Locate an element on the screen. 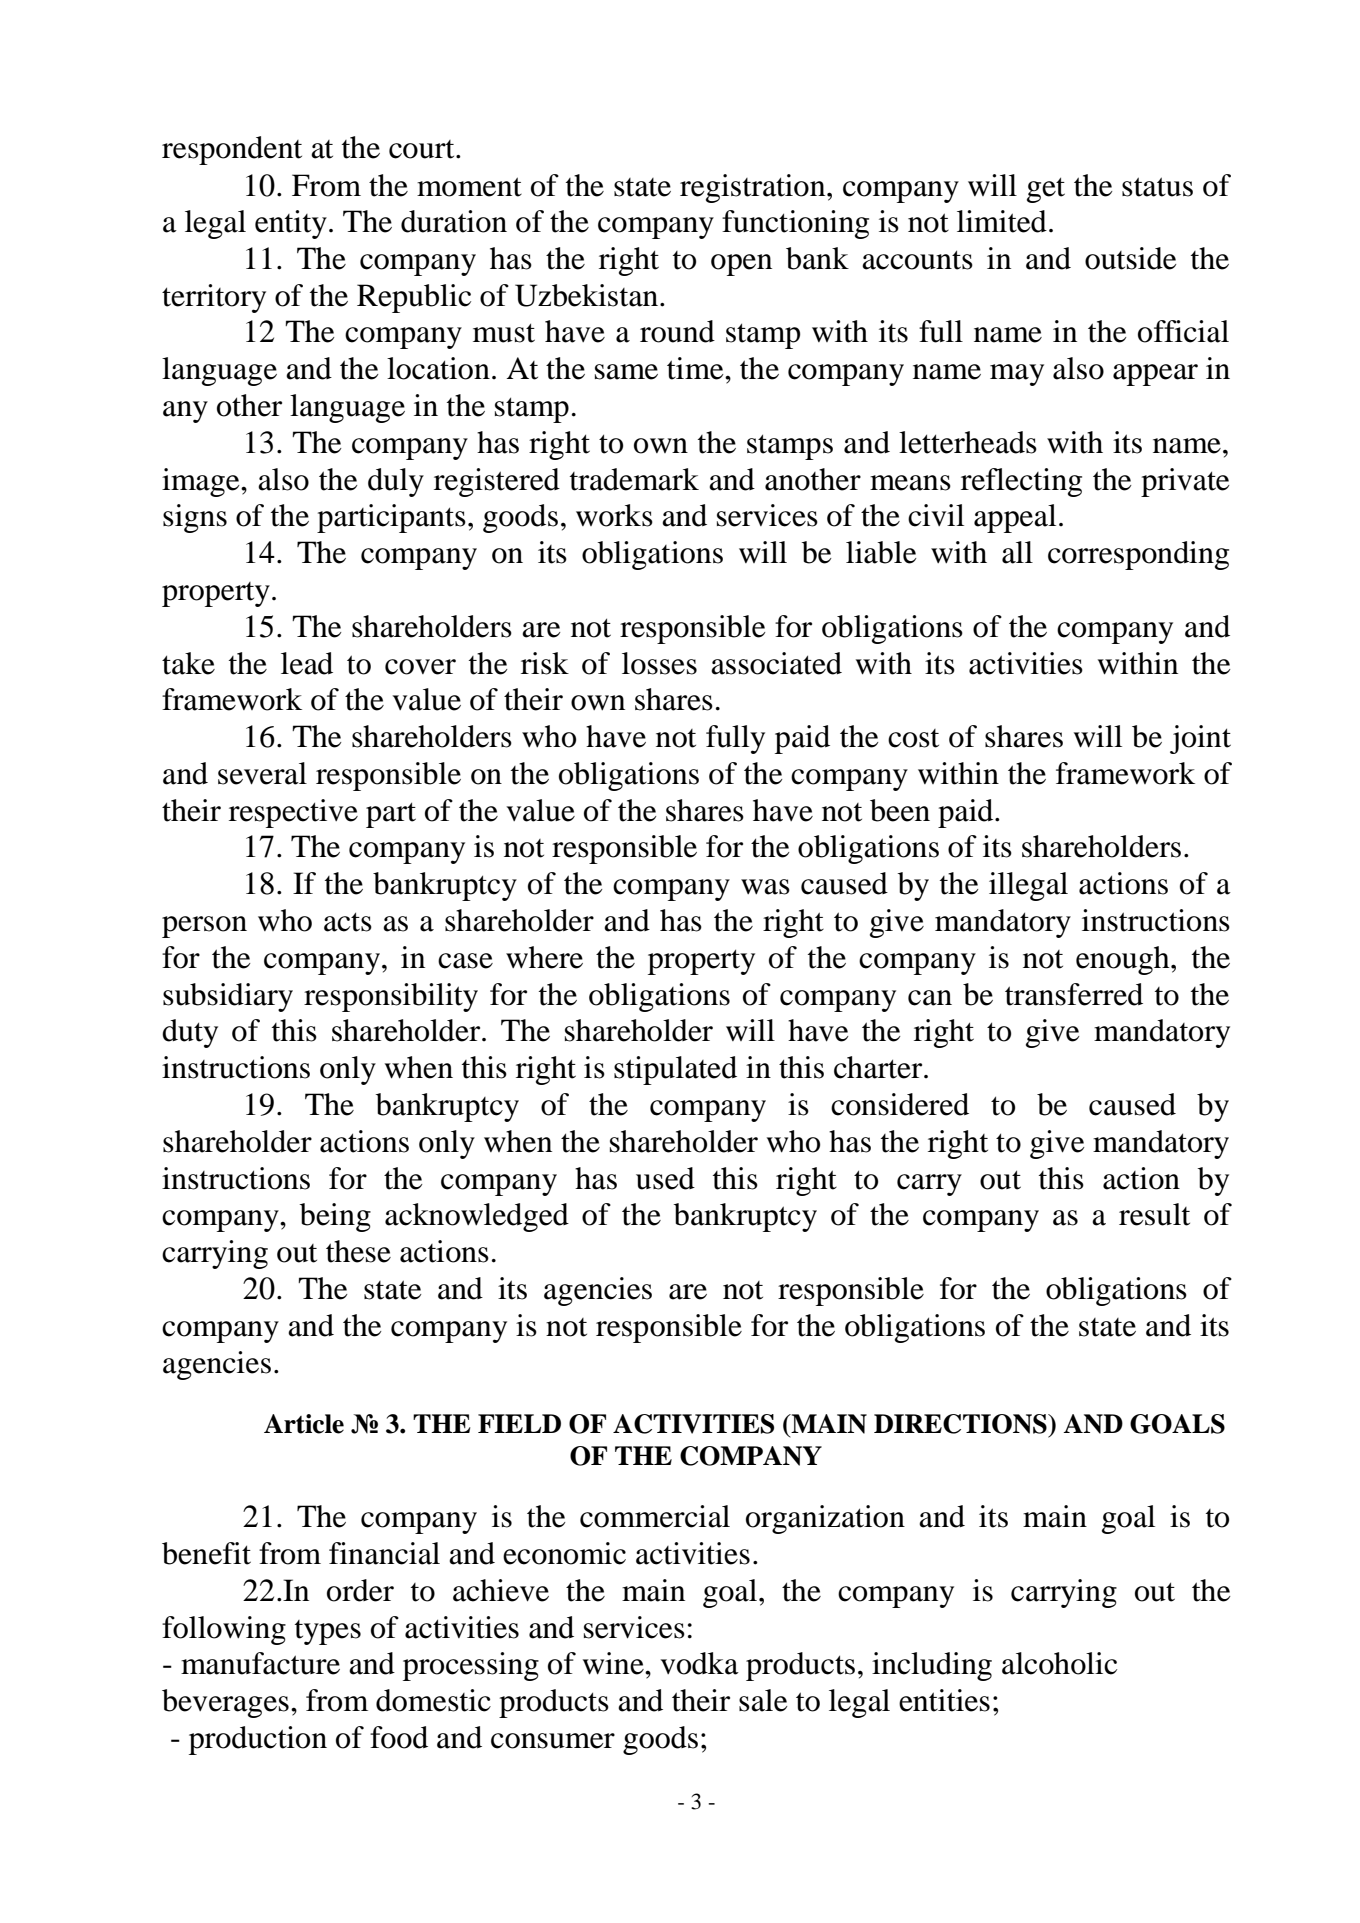 Image resolution: width=1360 pixels, height=1923 pixels. registration is located at coordinates (754, 188).
